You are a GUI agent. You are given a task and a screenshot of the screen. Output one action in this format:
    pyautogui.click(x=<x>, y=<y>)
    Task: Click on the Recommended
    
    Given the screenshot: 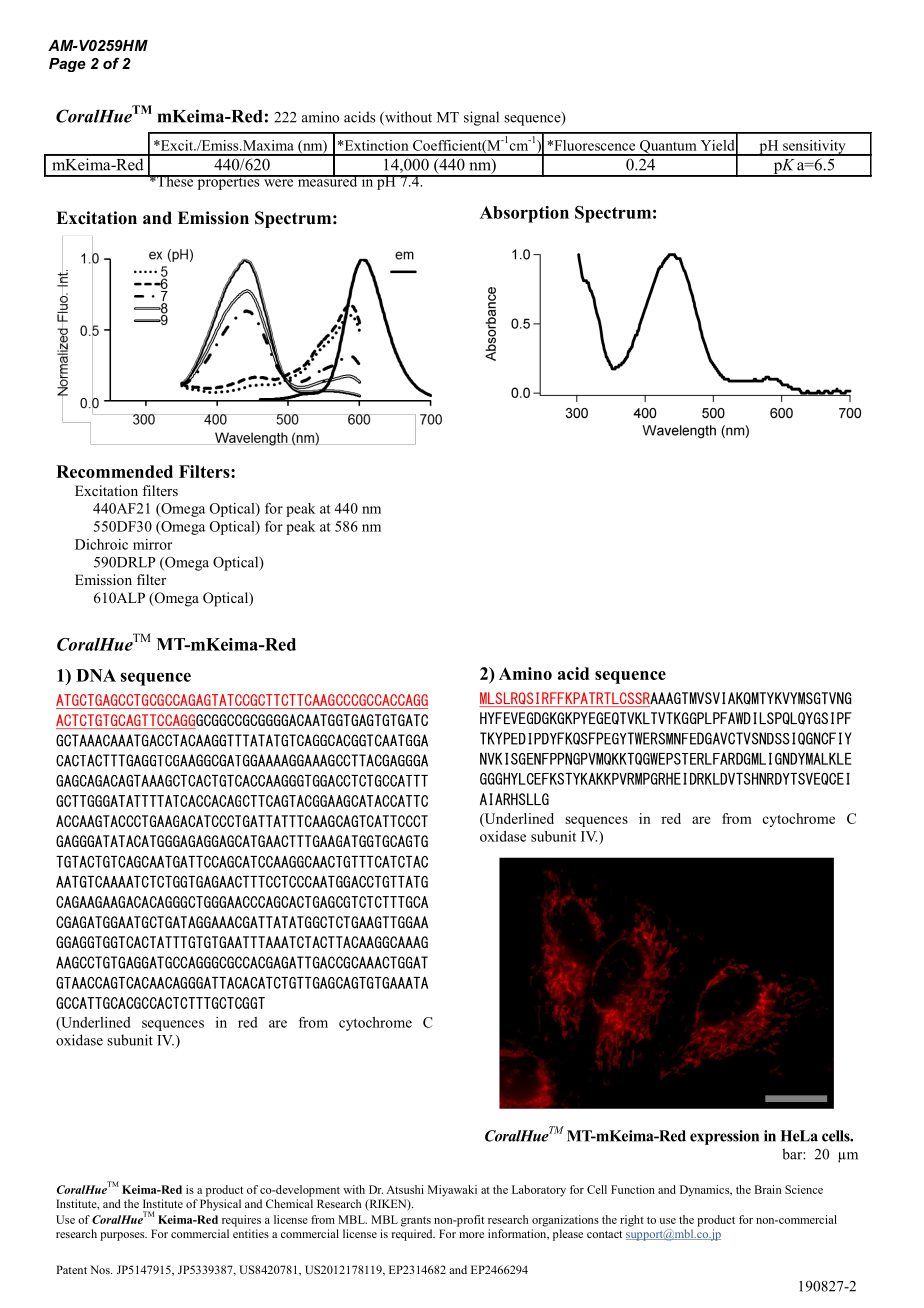 What is the action you would take?
    pyautogui.click(x=114, y=471)
